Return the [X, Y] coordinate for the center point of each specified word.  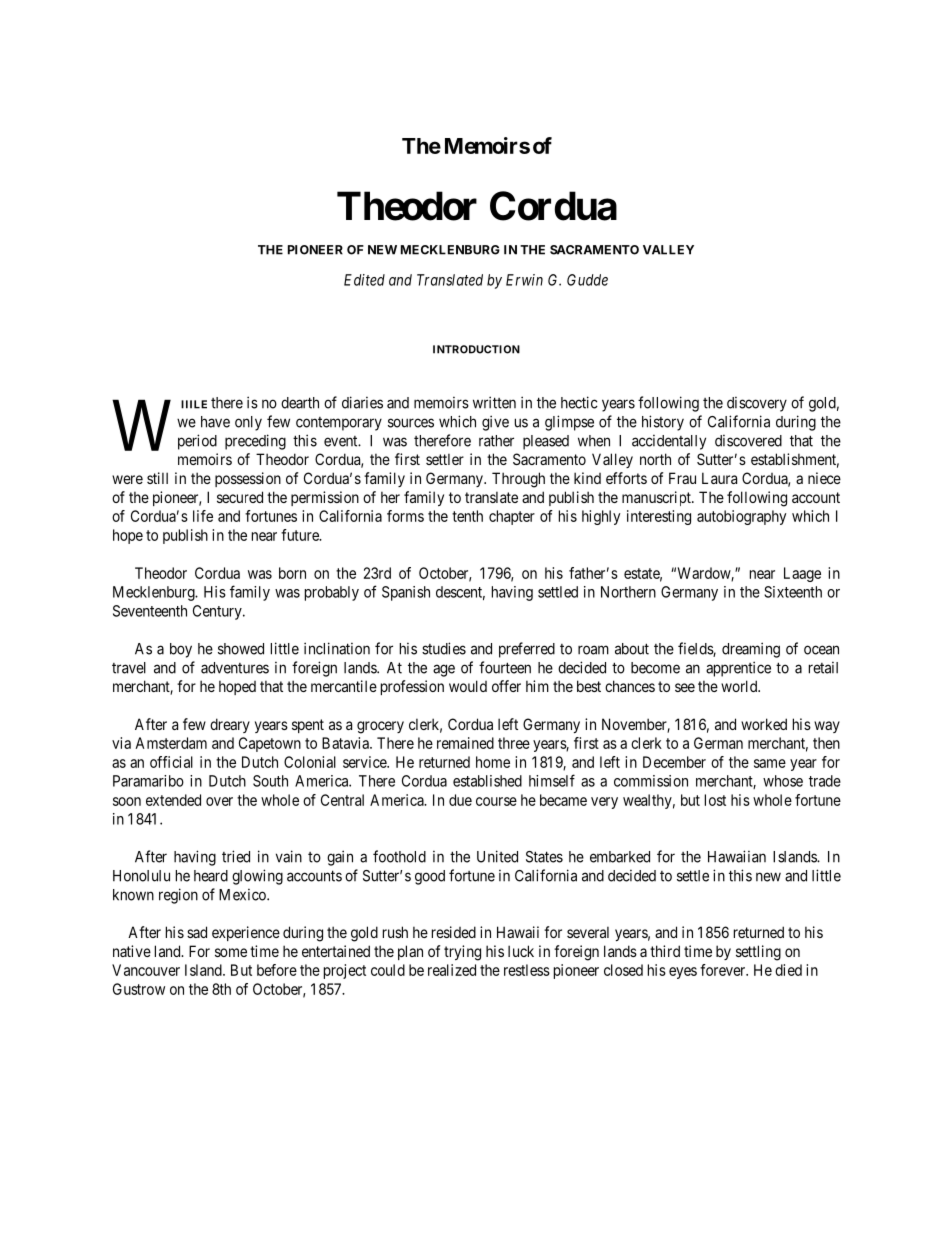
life [203, 516]
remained [465, 743]
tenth [467, 516]
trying [462, 953]
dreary [230, 725]
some [231, 952]
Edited [364, 280]
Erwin [524, 280]
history [663, 423]
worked [764, 724]
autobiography [741, 517]
